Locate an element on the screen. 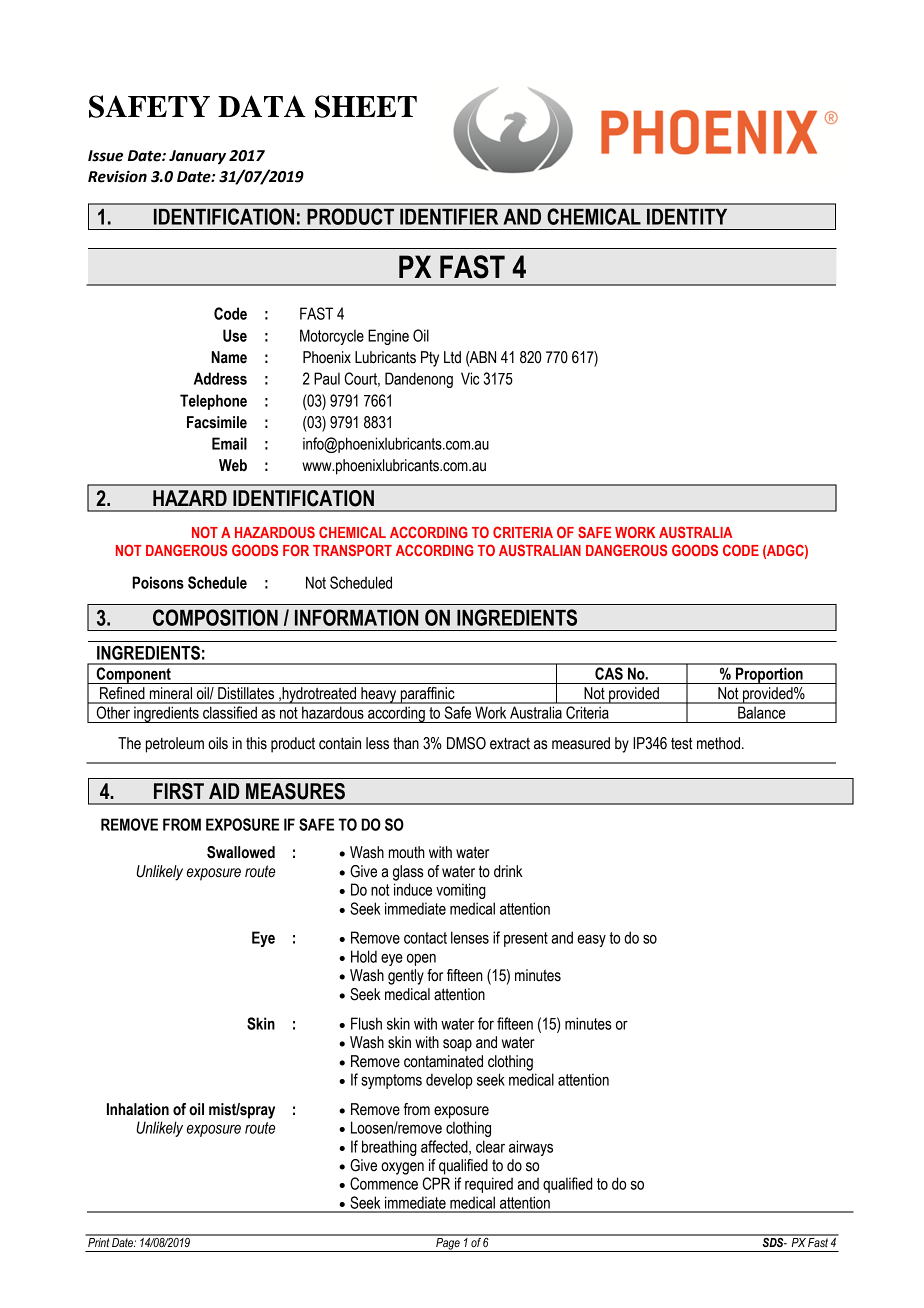 The image size is (924, 1308). IDENTITY is located at coordinates (687, 217).
